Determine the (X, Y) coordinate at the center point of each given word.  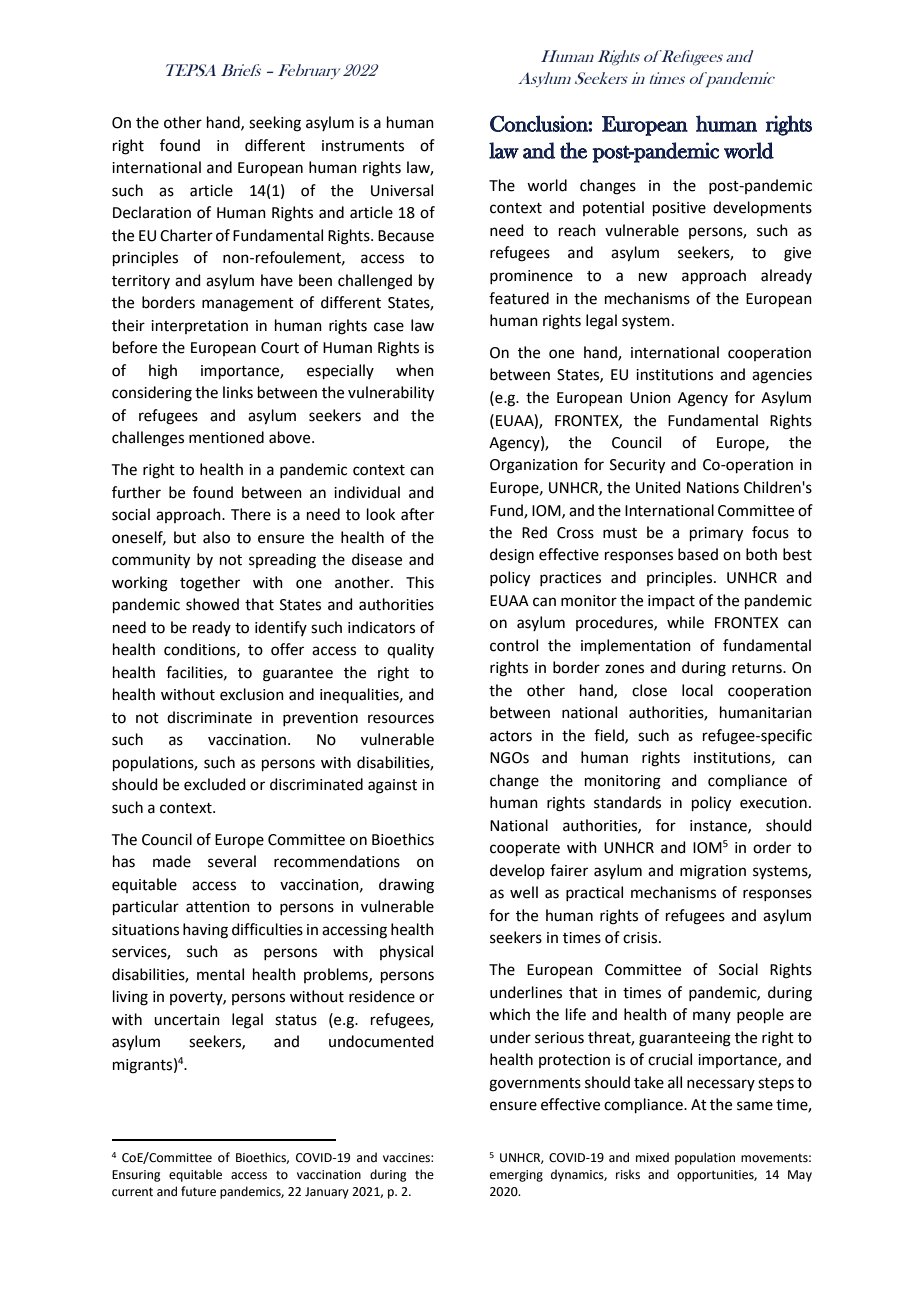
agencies (782, 376)
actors (511, 736)
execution (773, 803)
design (512, 556)
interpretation (199, 327)
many (712, 1017)
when (415, 370)
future (198, 1191)
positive (679, 209)
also (216, 537)
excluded (215, 784)
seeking (275, 124)
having (205, 931)
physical (406, 953)
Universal (402, 190)
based (698, 554)
